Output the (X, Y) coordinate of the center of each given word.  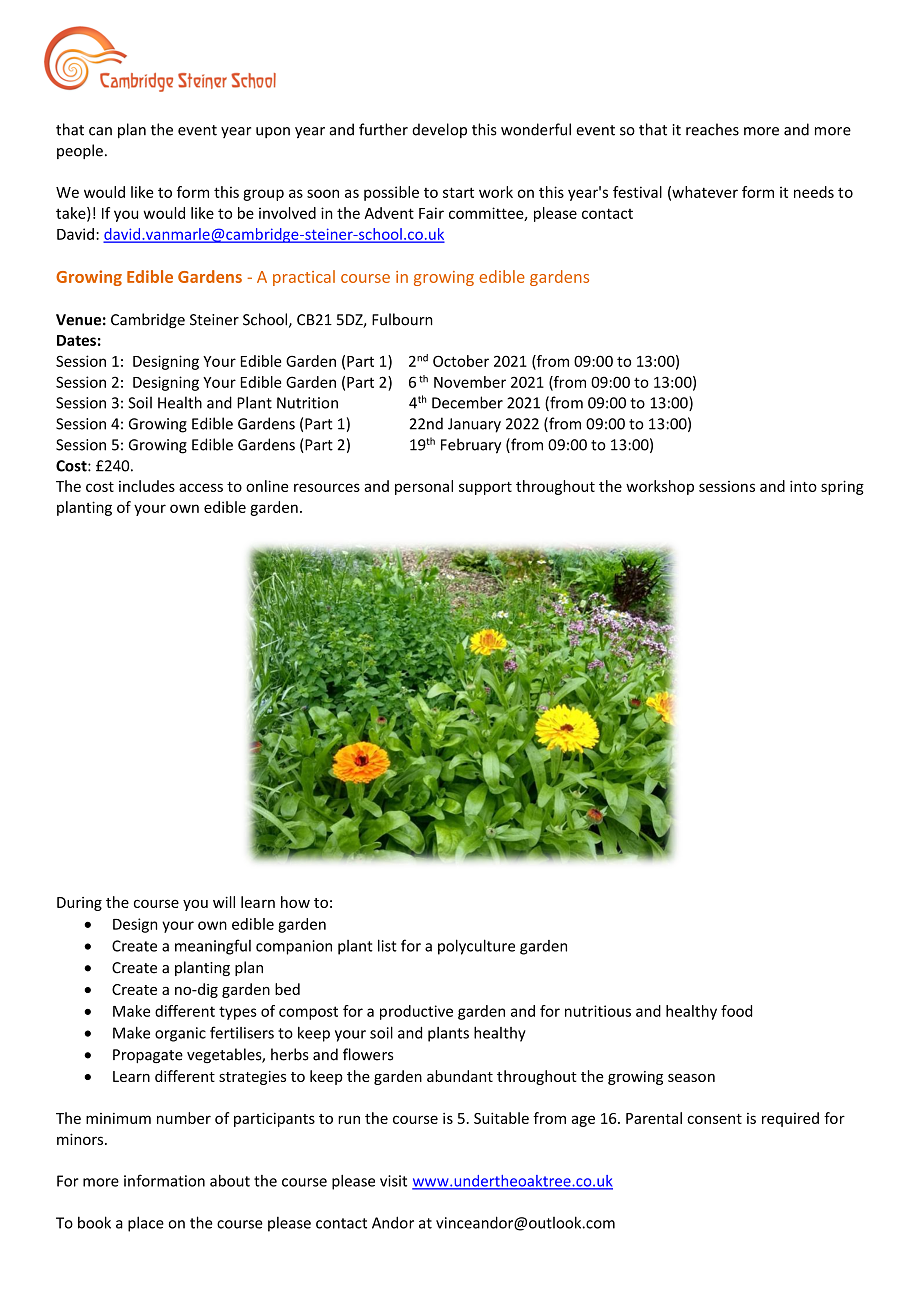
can (100, 131)
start (458, 192)
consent (714, 1119)
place (146, 1224)
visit (393, 1181)
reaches (712, 129)
